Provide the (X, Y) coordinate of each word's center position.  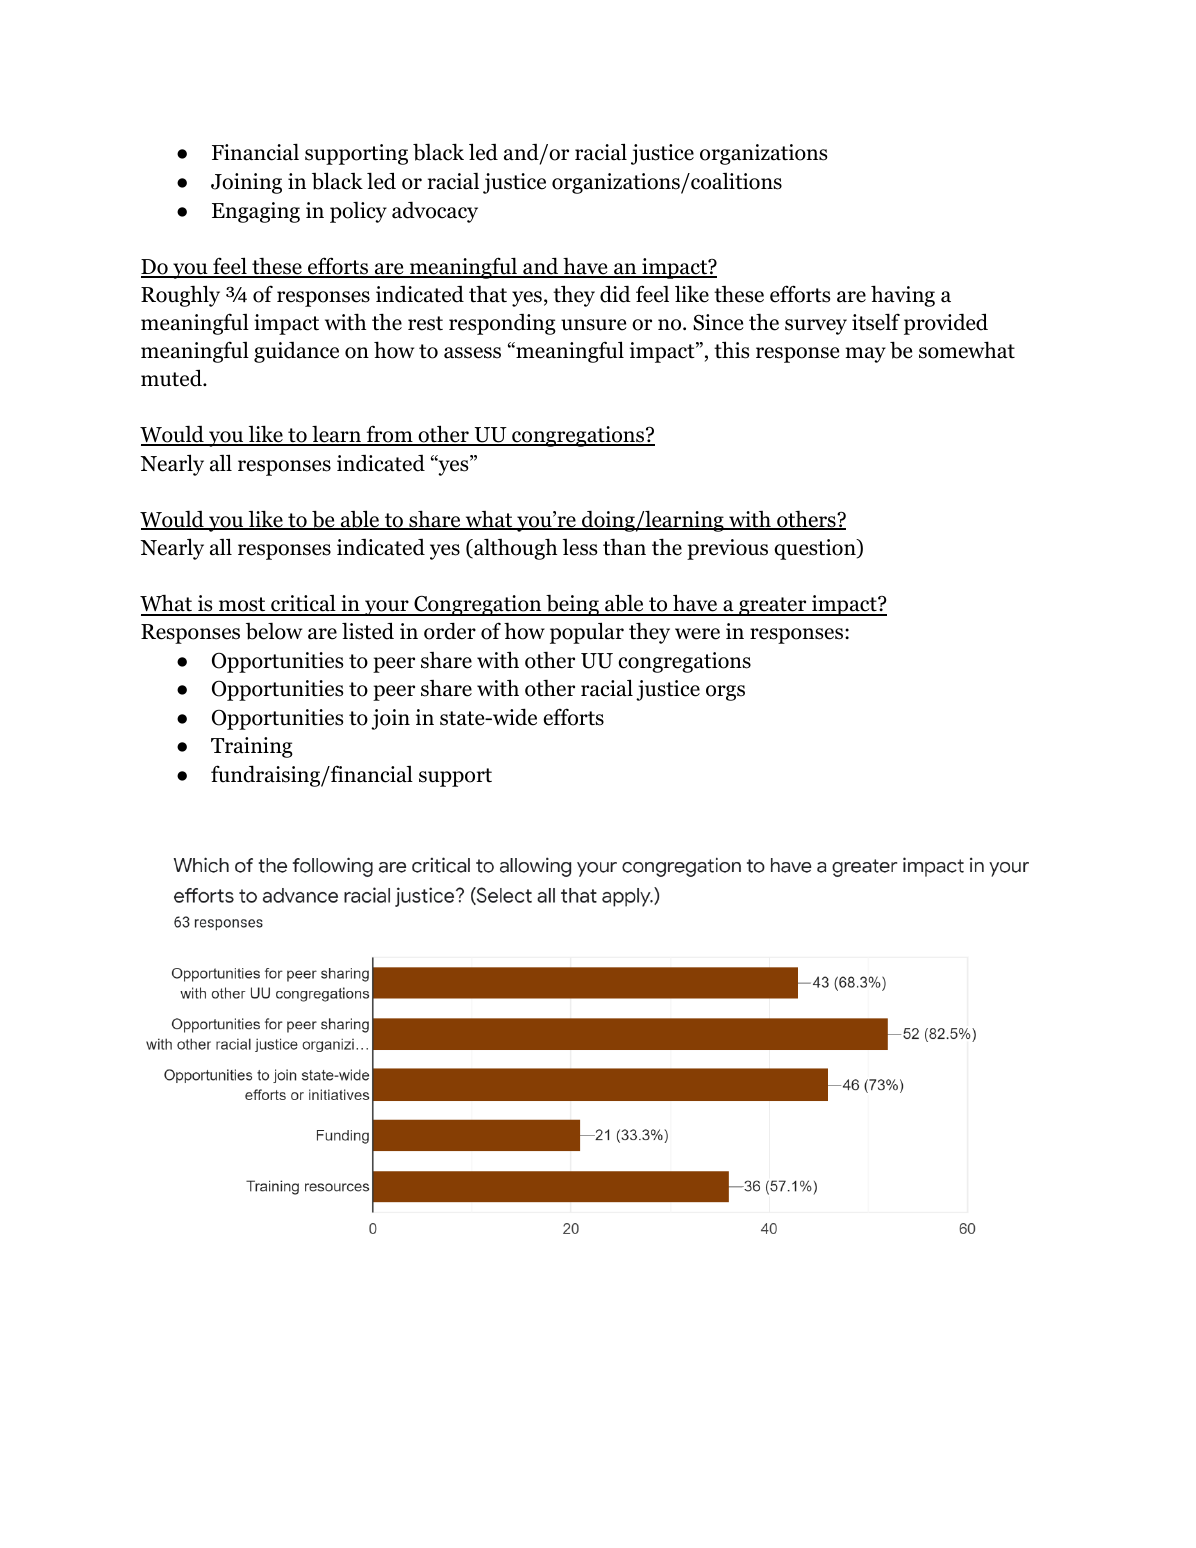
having (903, 296)
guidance (296, 352)
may (866, 355)
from (389, 435)
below (274, 631)
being (572, 605)
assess (472, 353)
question (816, 549)
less (580, 547)
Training (252, 747)
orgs (725, 693)
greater (773, 606)
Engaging (256, 212)
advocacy (435, 212)
